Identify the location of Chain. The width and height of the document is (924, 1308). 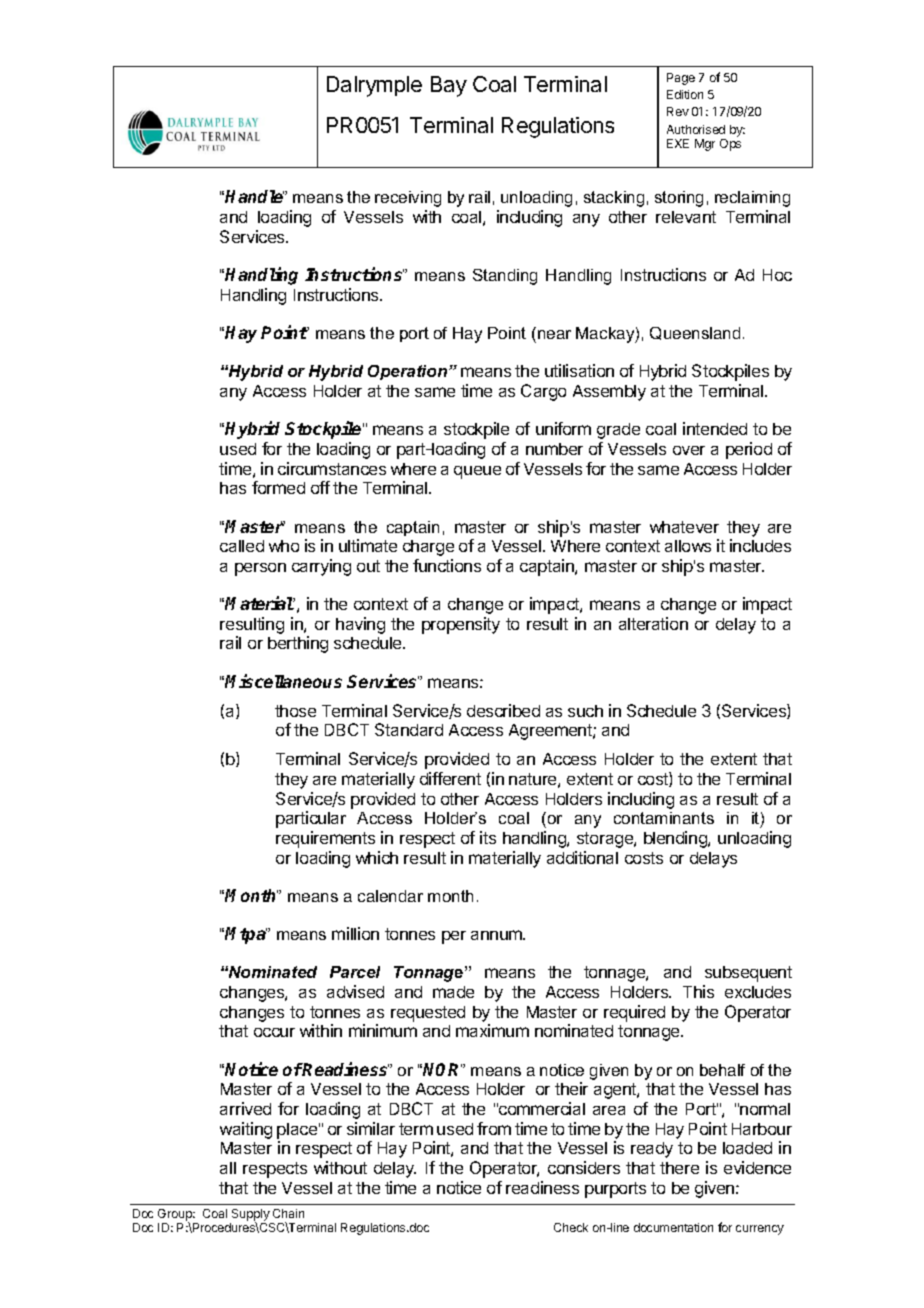
(288, 1213).
